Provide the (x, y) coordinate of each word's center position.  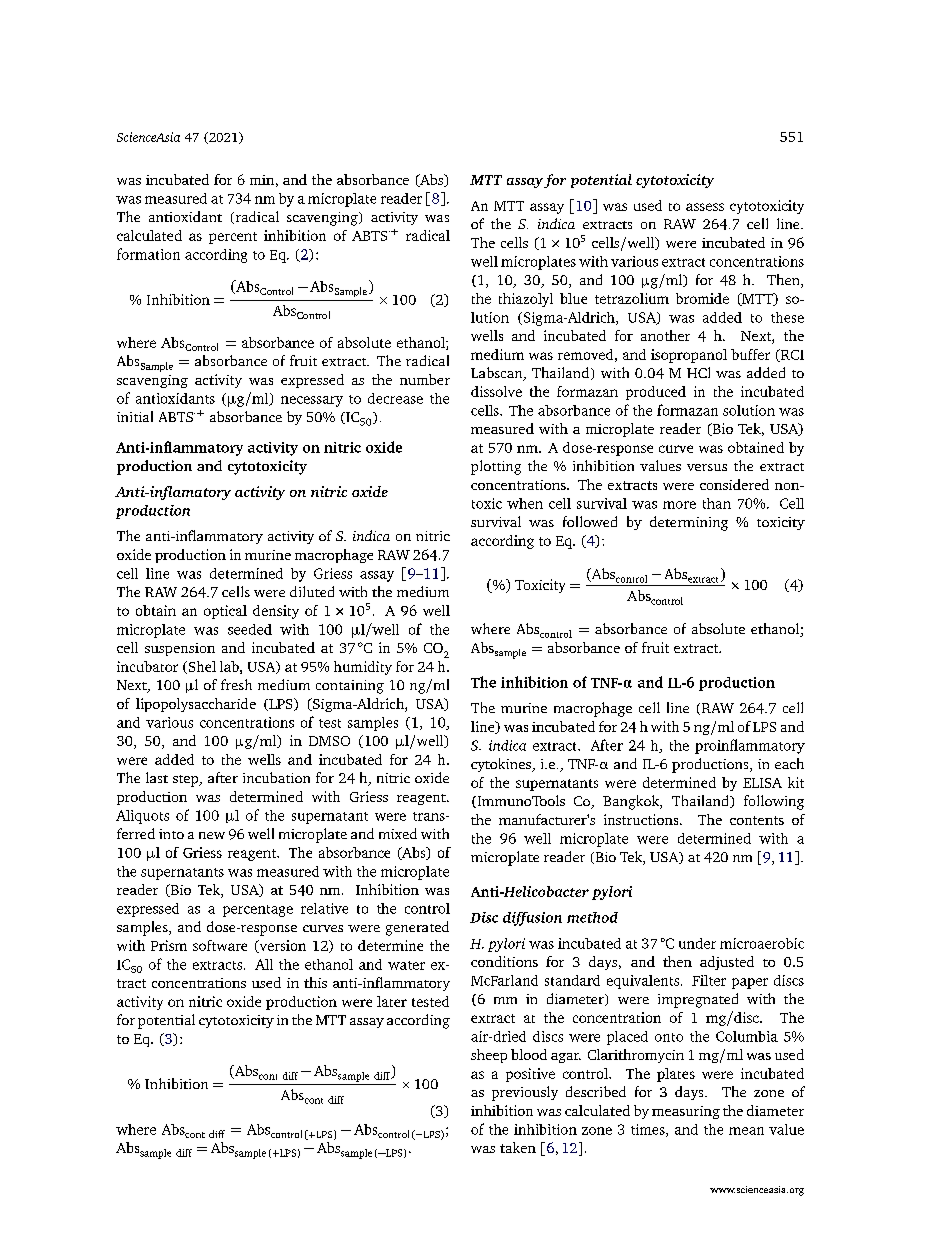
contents (757, 820)
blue (573, 298)
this (315, 982)
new (212, 835)
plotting (496, 467)
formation (148, 254)
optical (225, 612)
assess (705, 207)
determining (689, 523)
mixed (398, 833)
